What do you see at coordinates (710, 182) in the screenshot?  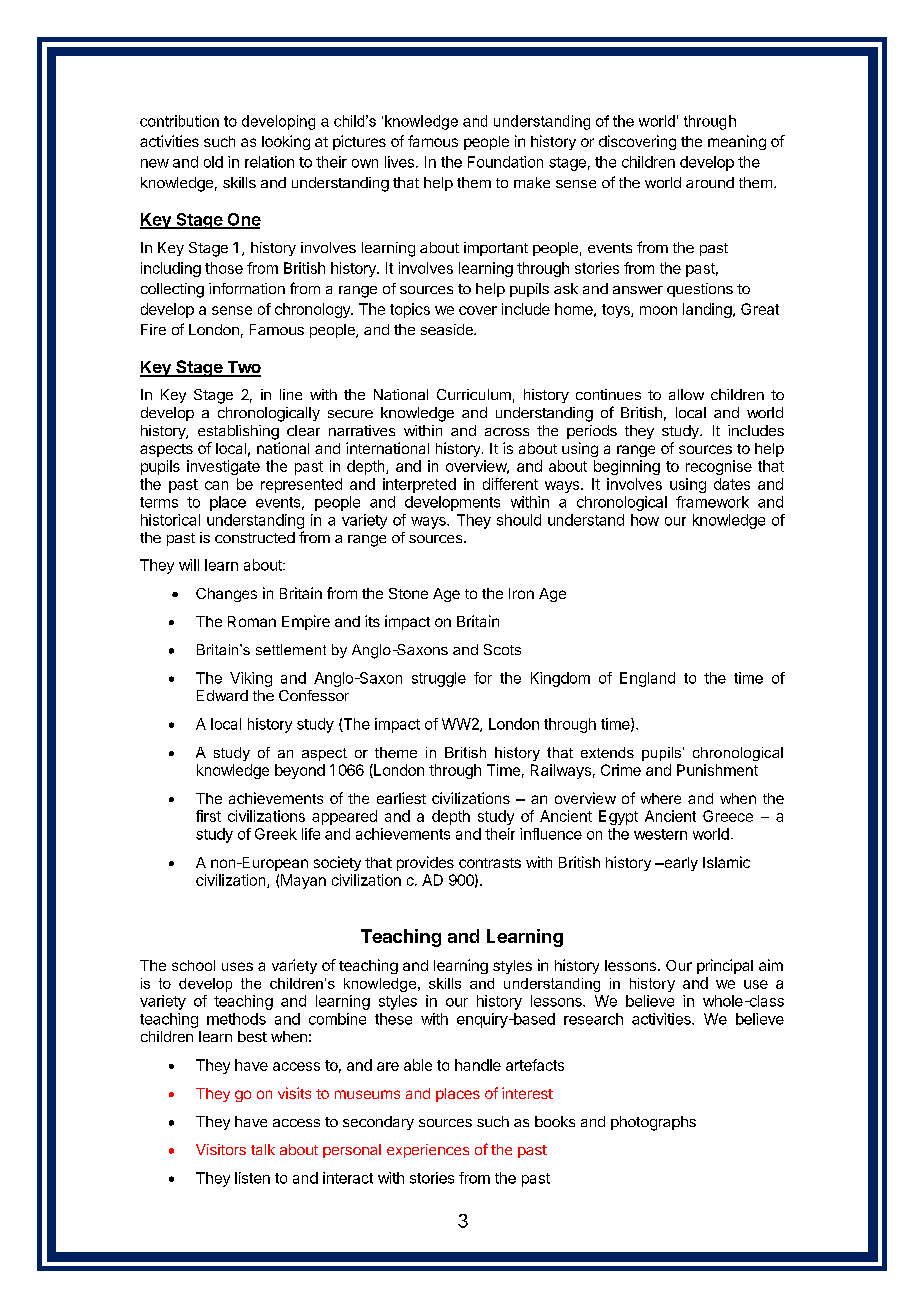 I see `around` at bounding box center [710, 182].
